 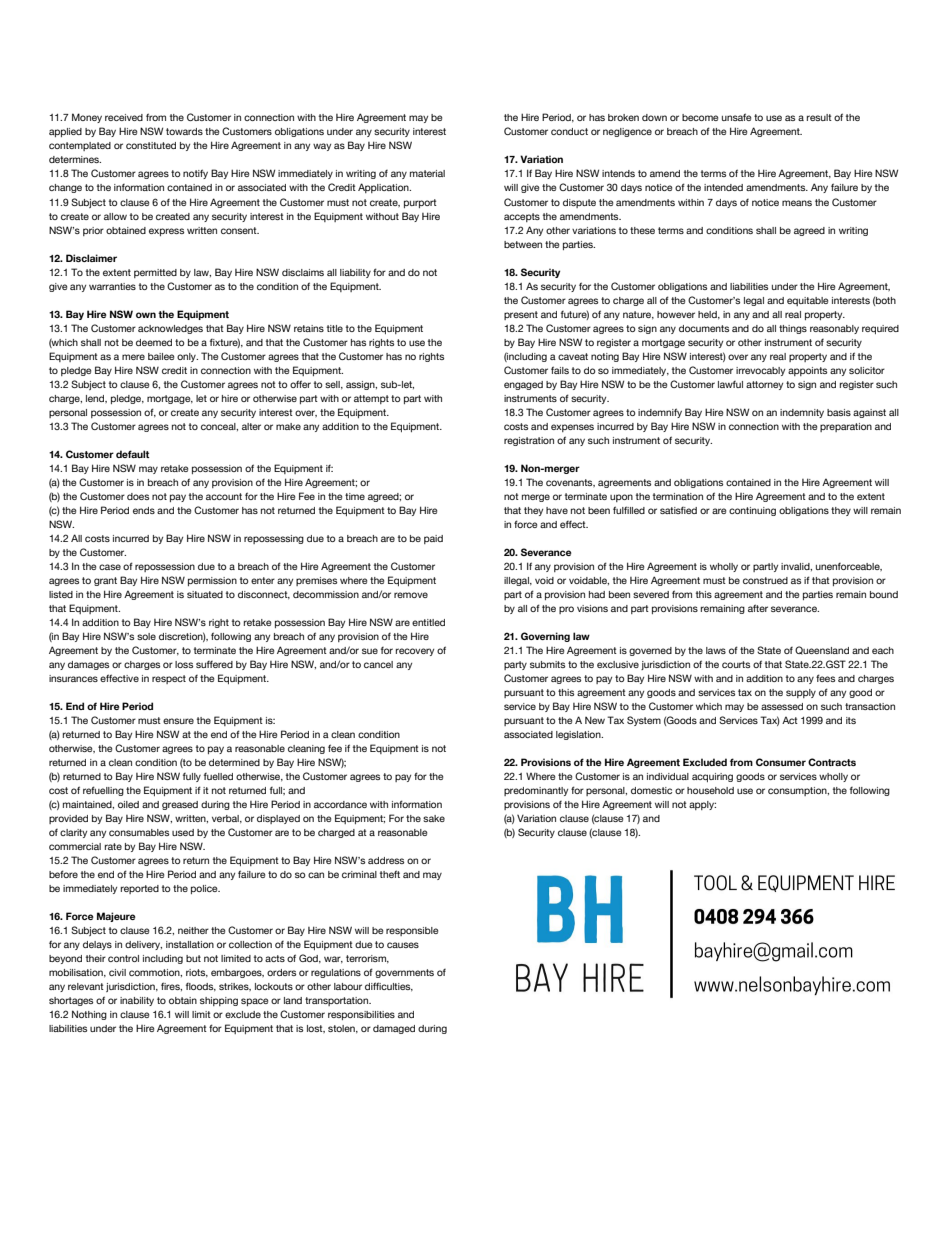 I want to click on registration, so click(x=529, y=441).
